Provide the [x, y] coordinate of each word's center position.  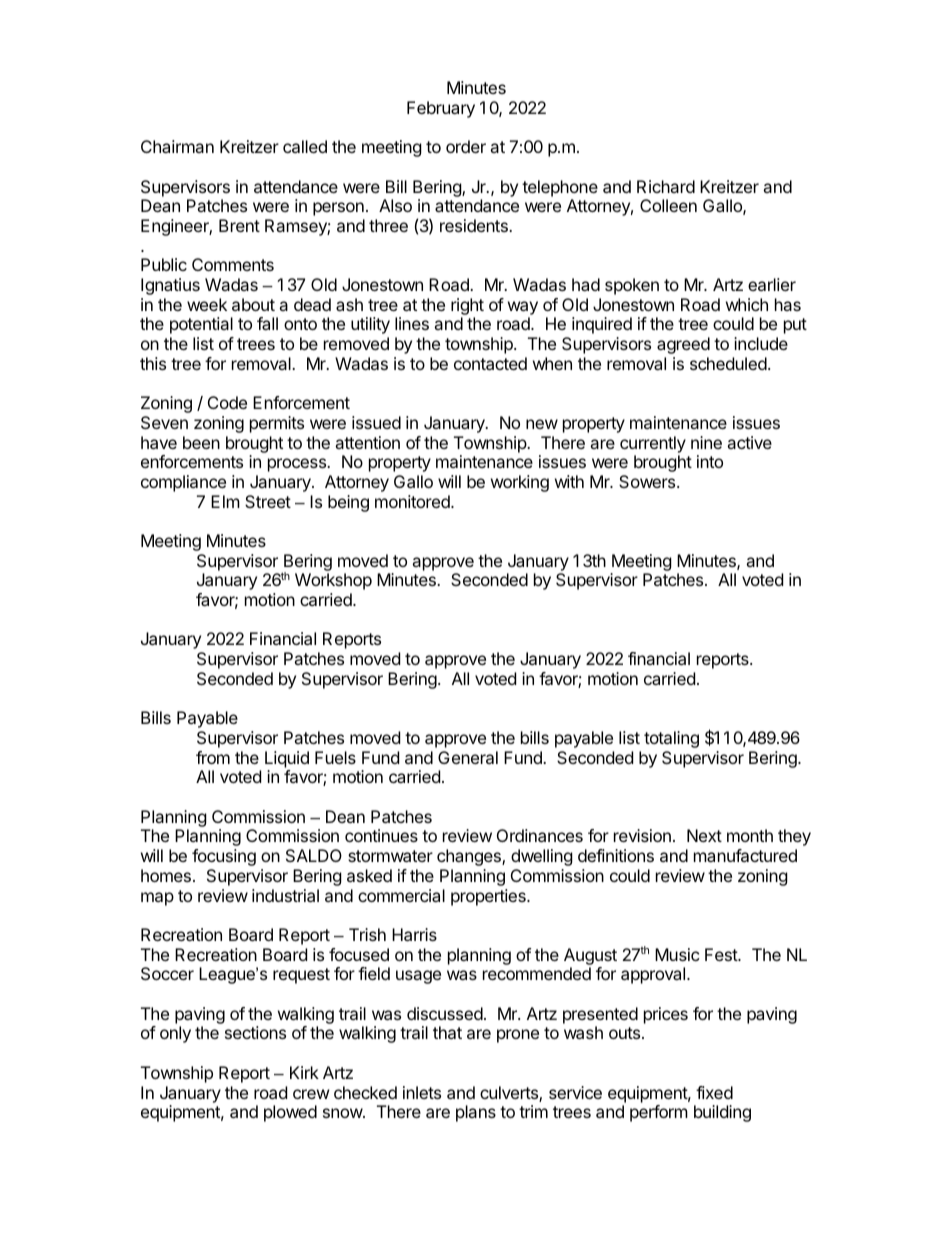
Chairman [177, 146]
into [710, 461]
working [520, 483]
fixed [714, 1092]
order [466, 146]
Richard [666, 186]
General [468, 757]
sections [255, 1032]
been [201, 442]
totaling [671, 739]
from [213, 757]
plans [476, 1113]
